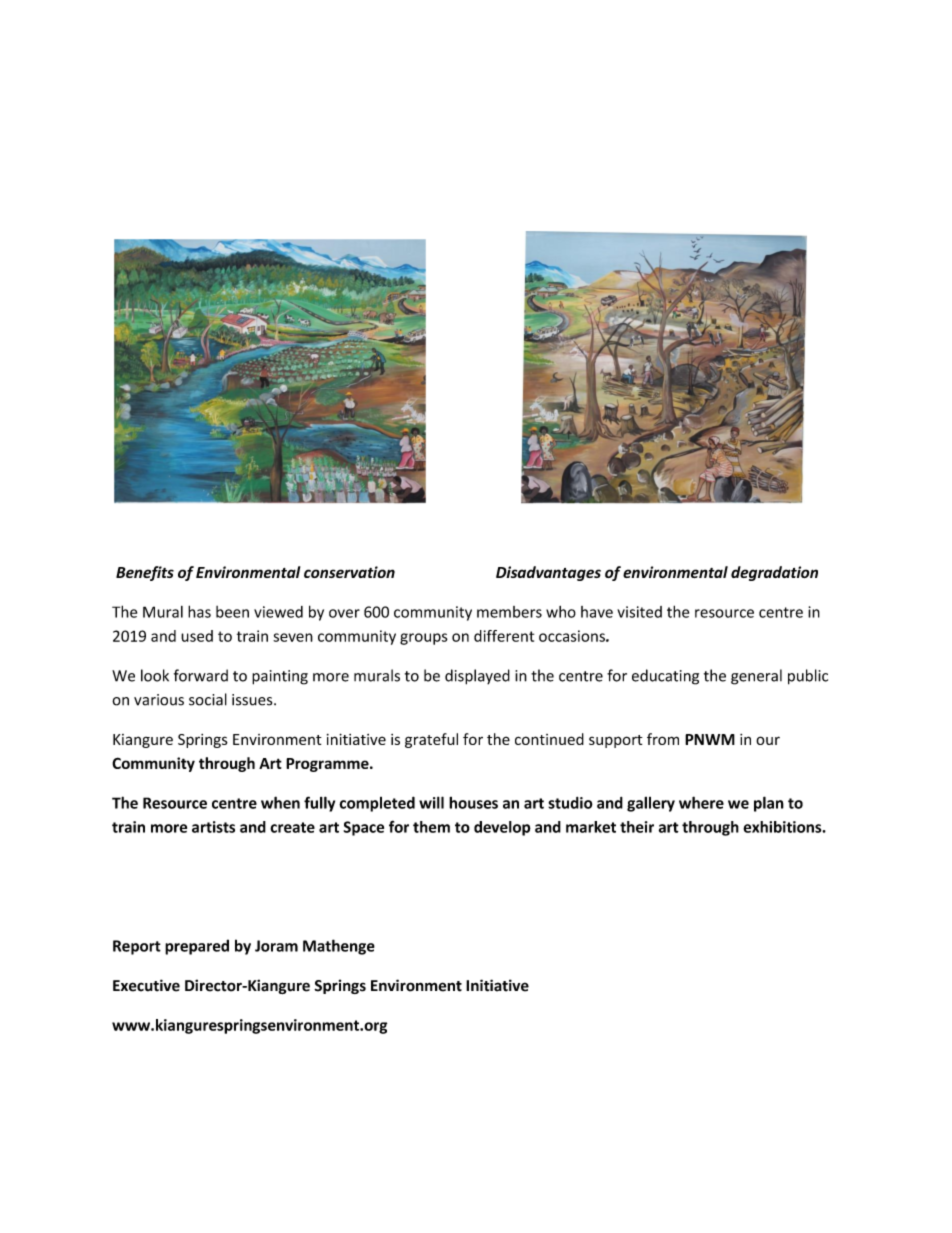  What do you see at coordinates (637, 827) in the screenshot?
I see `their` at bounding box center [637, 827].
